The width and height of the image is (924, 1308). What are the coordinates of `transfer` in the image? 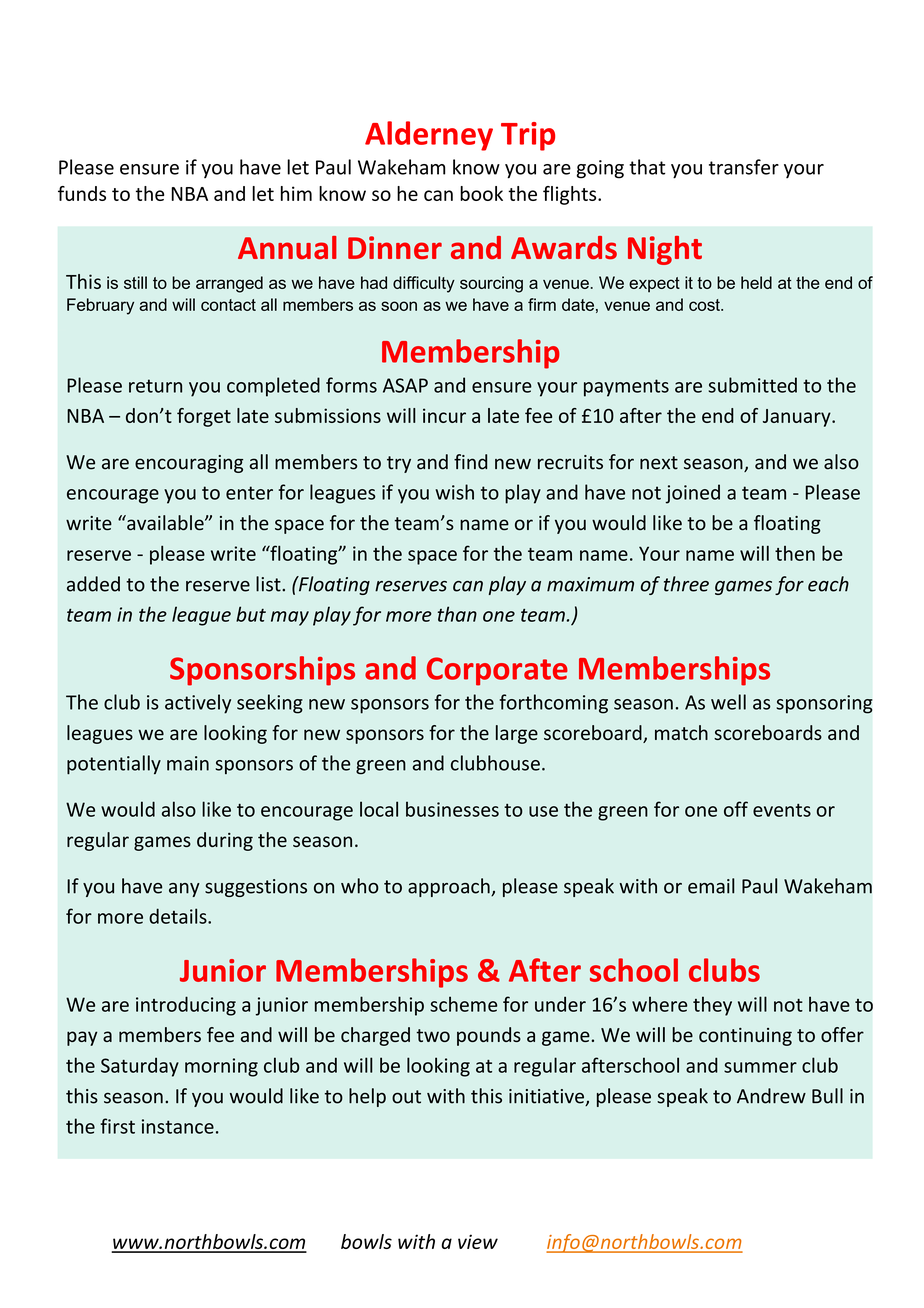 It's located at (744, 167).
